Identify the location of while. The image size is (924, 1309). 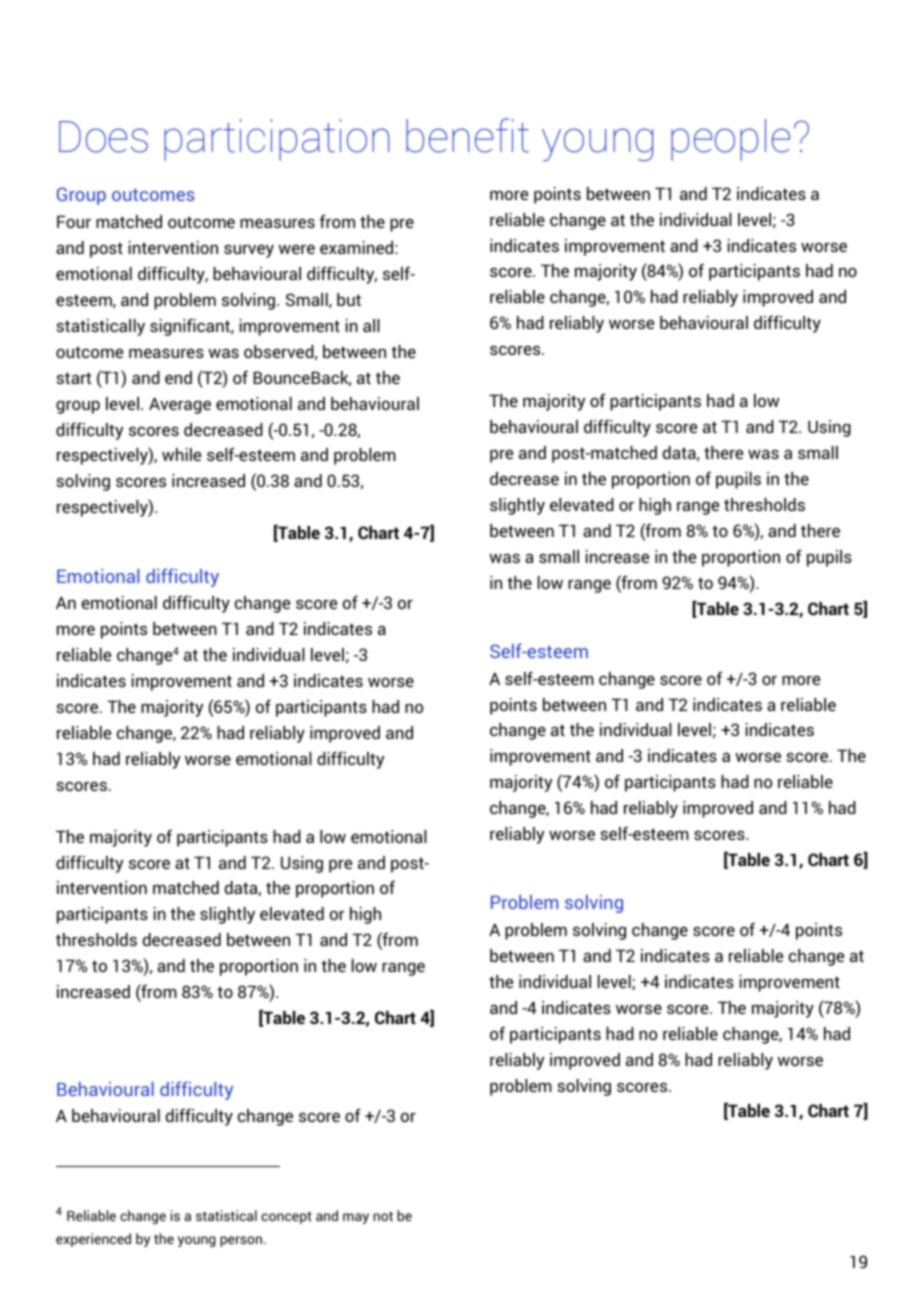
(181, 454).
